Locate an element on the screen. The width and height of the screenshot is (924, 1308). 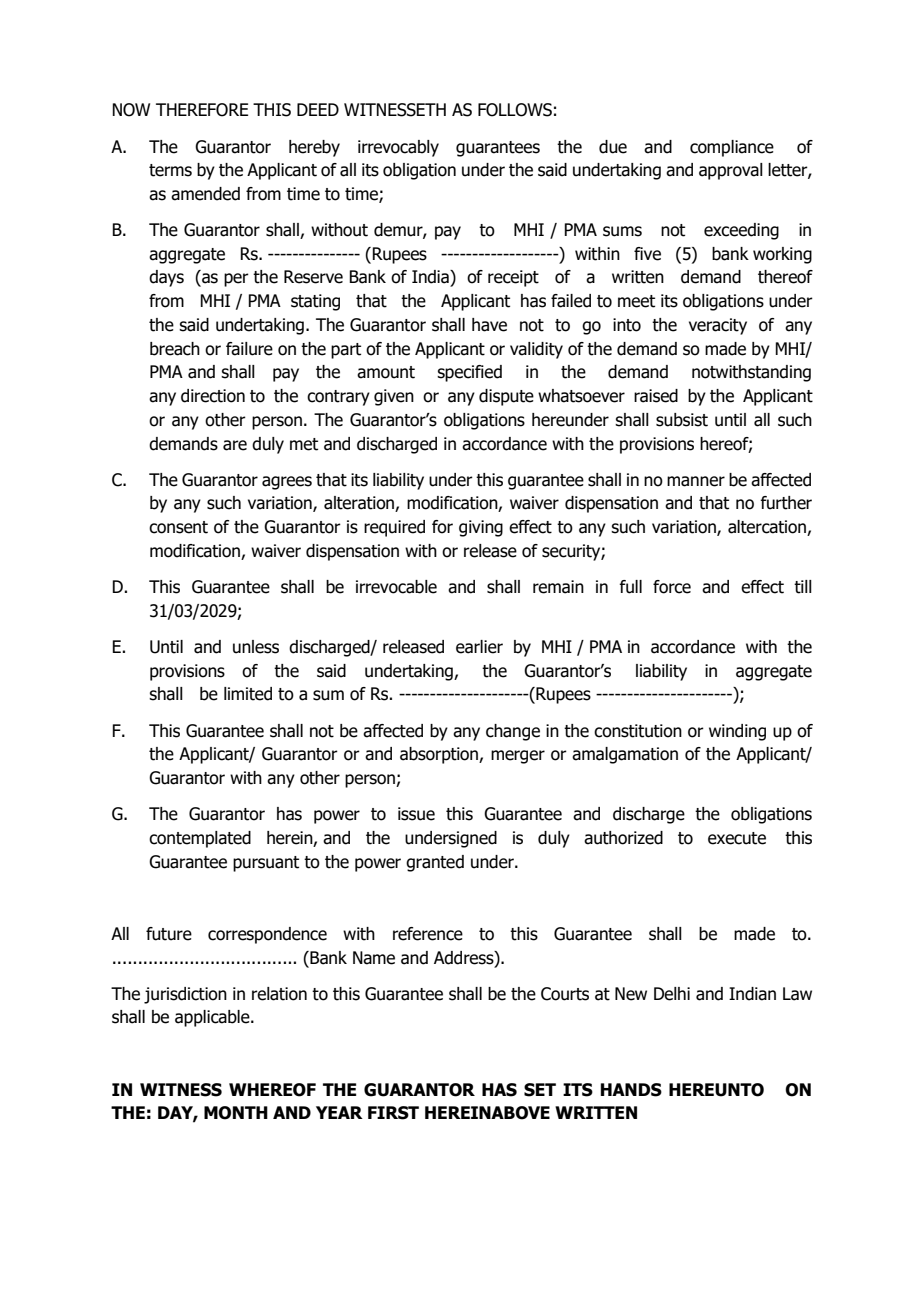
MONTH is located at coordinates (236, 1113).
